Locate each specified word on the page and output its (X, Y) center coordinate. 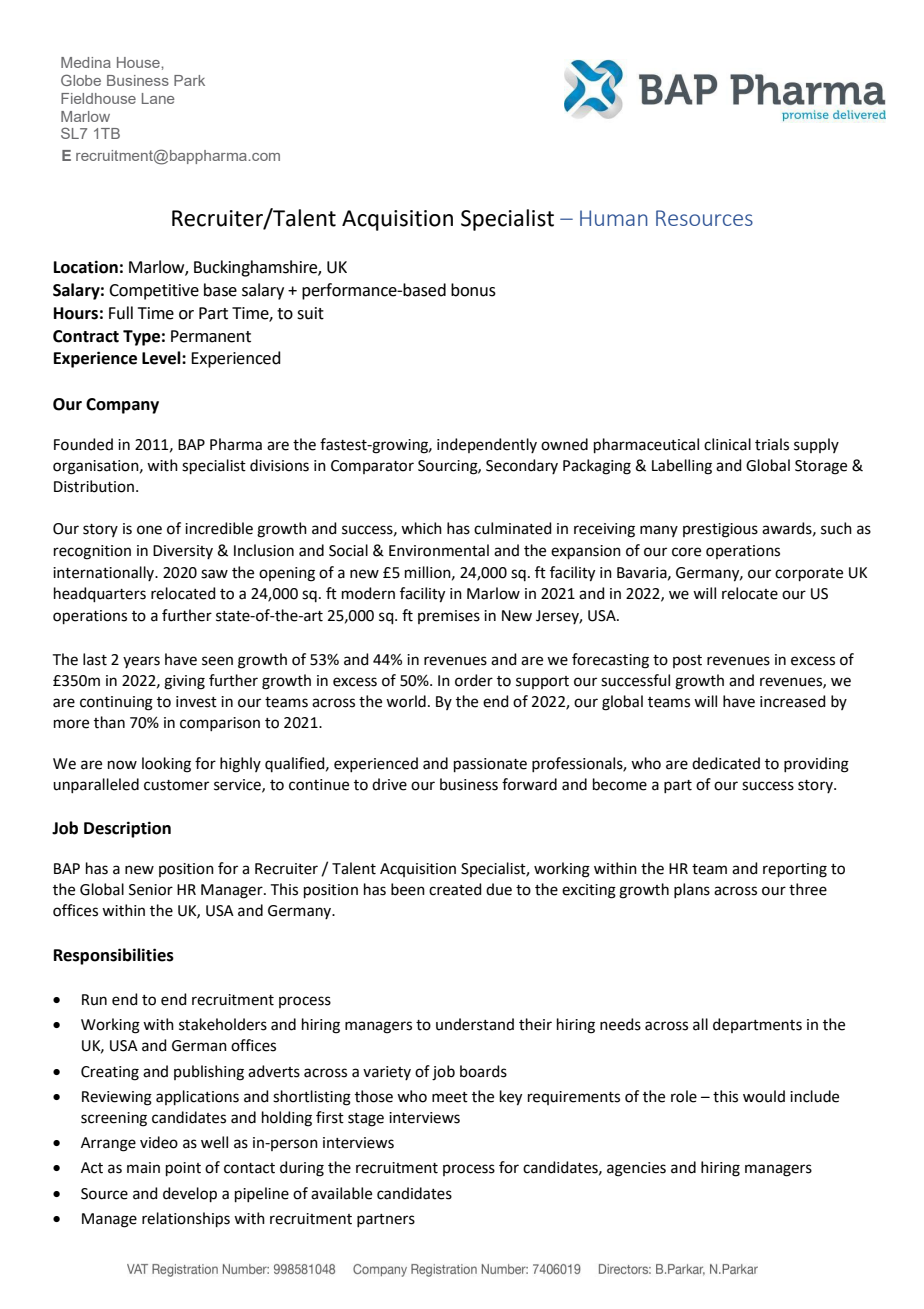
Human (614, 218)
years (141, 662)
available (341, 1193)
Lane (158, 98)
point (183, 1169)
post (687, 661)
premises (449, 617)
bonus (473, 290)
